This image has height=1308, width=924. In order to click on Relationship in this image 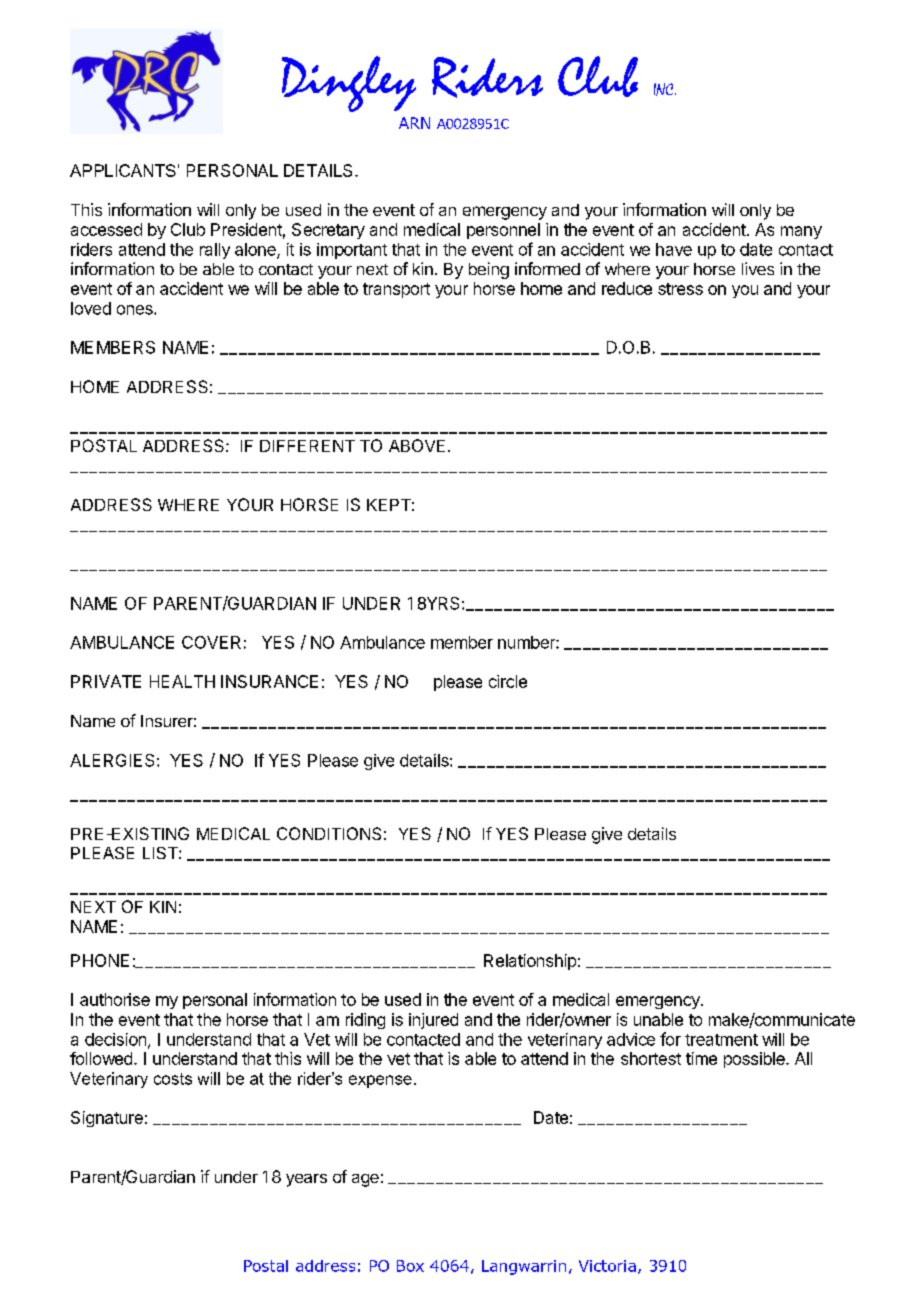, I will do `click(530, 962)`.
